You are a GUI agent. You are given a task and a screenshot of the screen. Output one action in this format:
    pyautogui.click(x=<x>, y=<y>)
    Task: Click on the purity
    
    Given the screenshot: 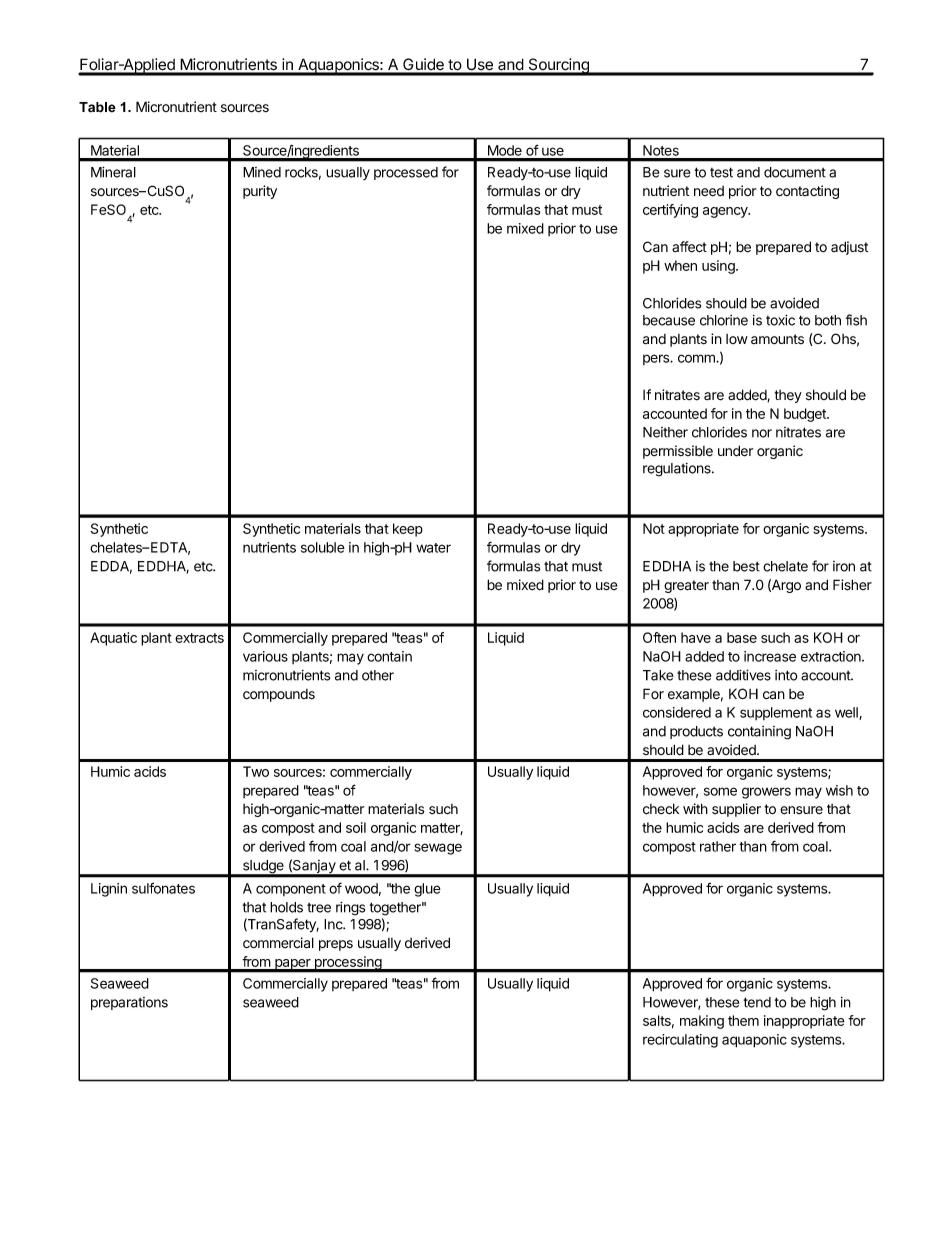 What is the action you would take?
    pyautogui.click(x=260, y=192)
